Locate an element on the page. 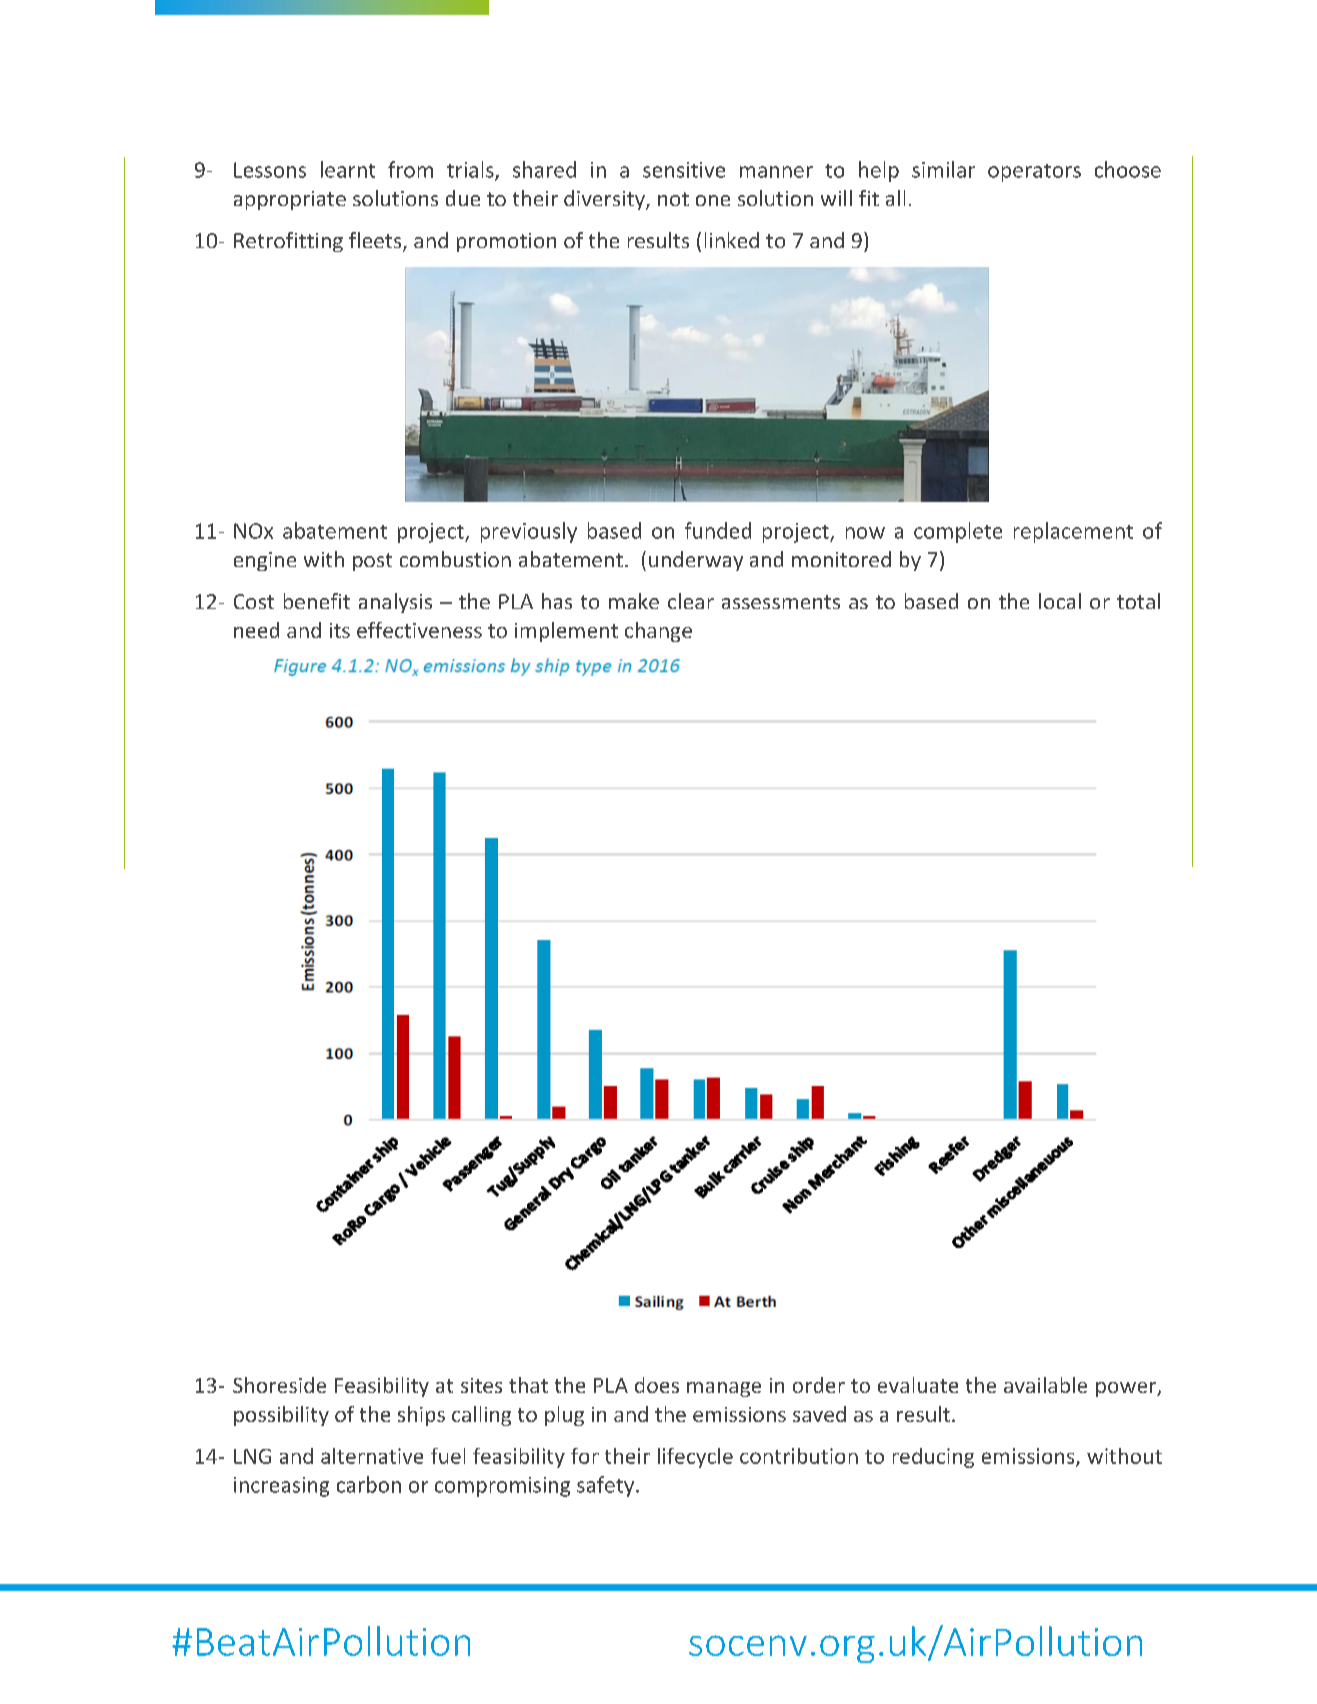  sites is located at coordinates (481, 1385).
